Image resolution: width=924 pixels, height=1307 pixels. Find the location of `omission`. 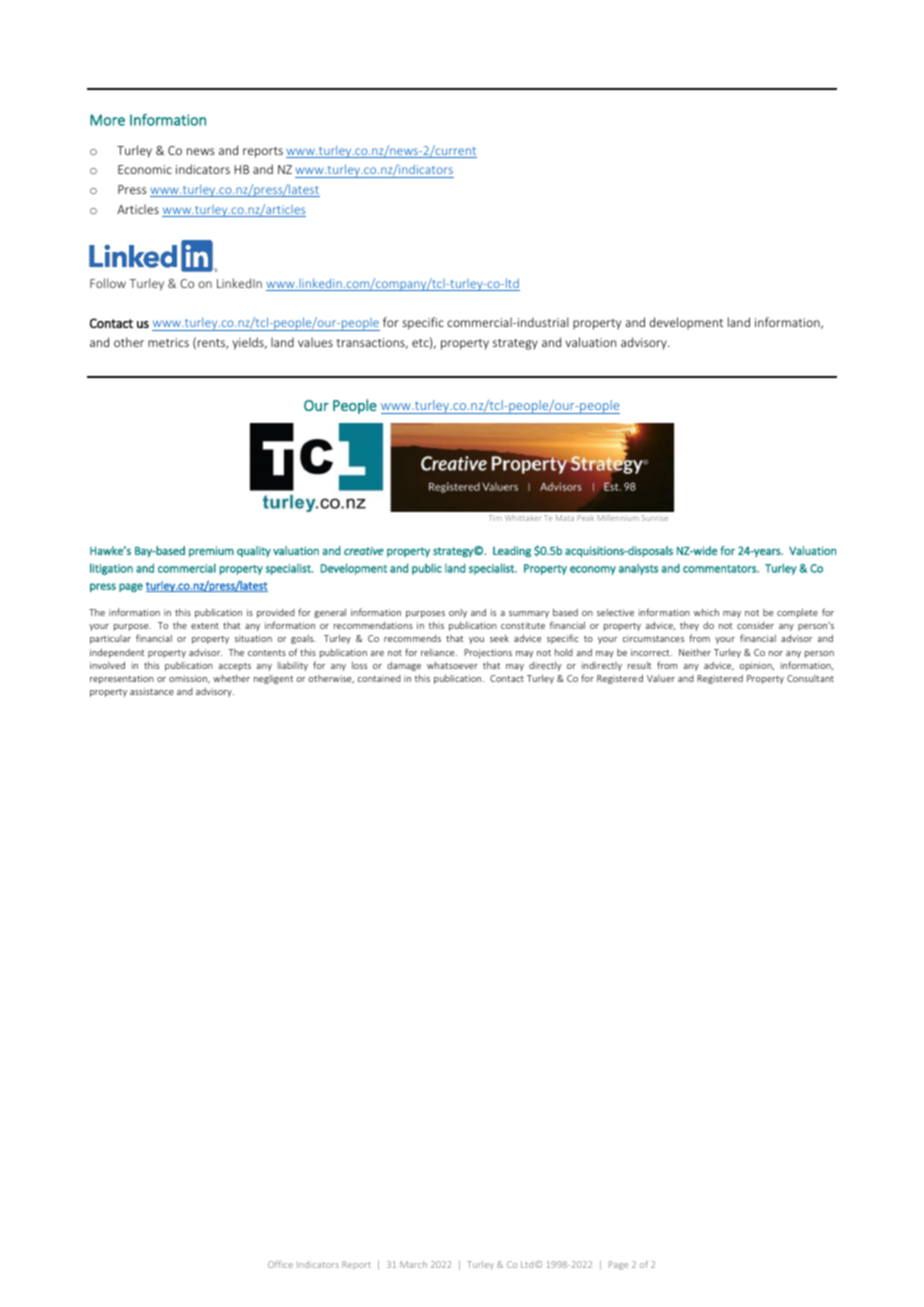

omission is located at coordinates (189, 679).
